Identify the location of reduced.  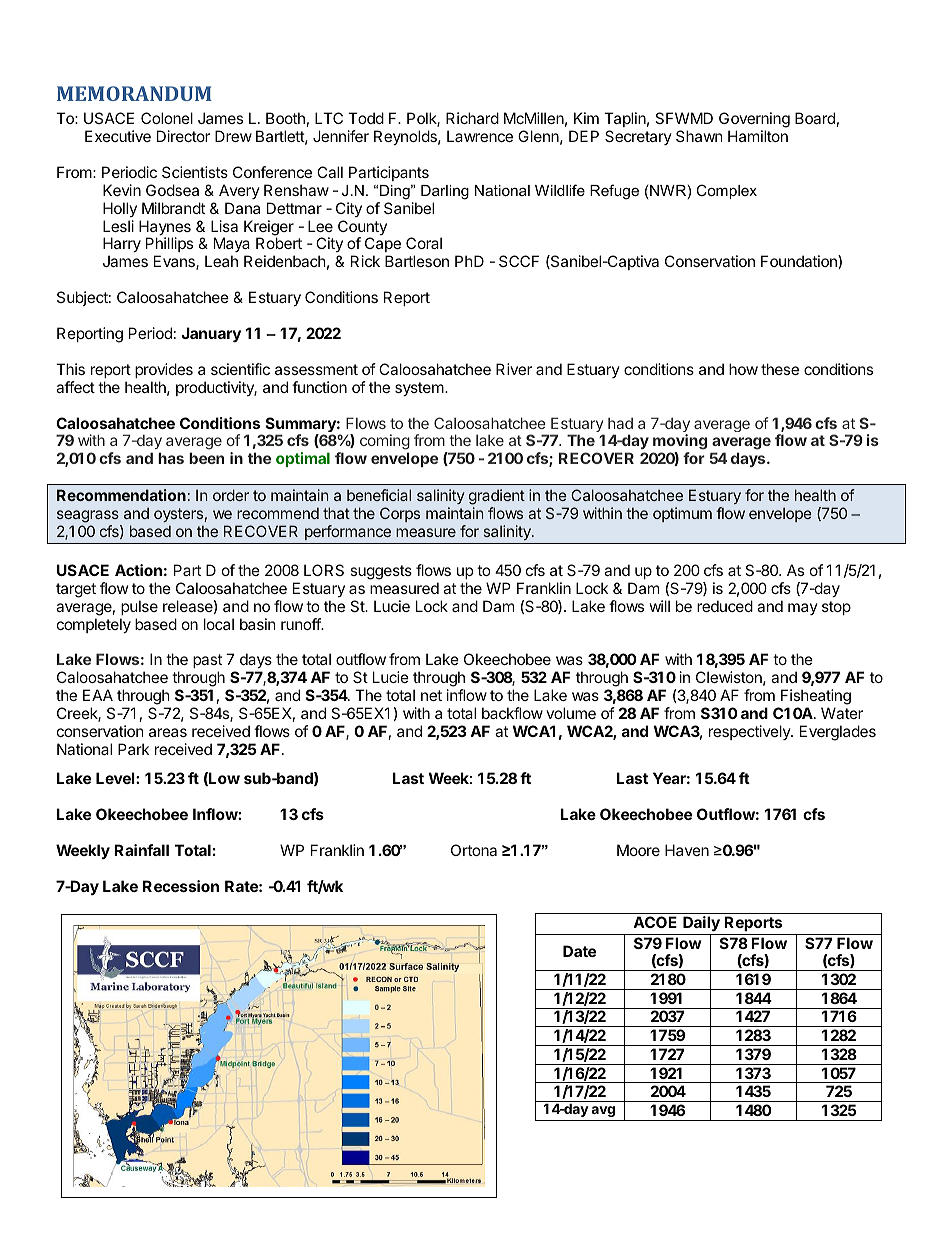
(725, 606).
